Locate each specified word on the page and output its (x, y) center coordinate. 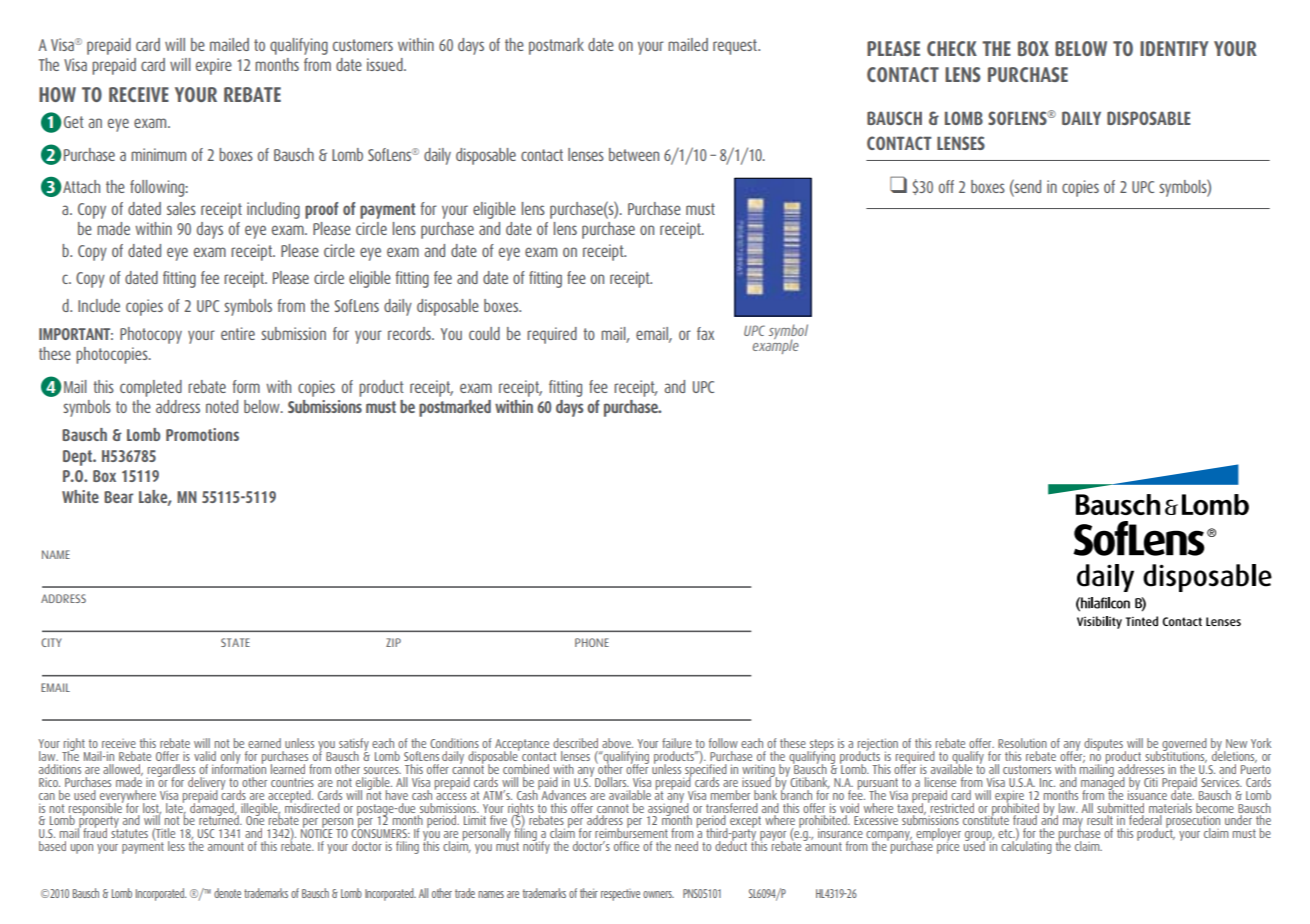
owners (658, 894)
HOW (57, 94)
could (484, 333)
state (235, 642)
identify (1174, 48)
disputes (1103, 744)
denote (227, 893)
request (736, 47)
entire (238, 333)
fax (705, 333)
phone (592, 642)
